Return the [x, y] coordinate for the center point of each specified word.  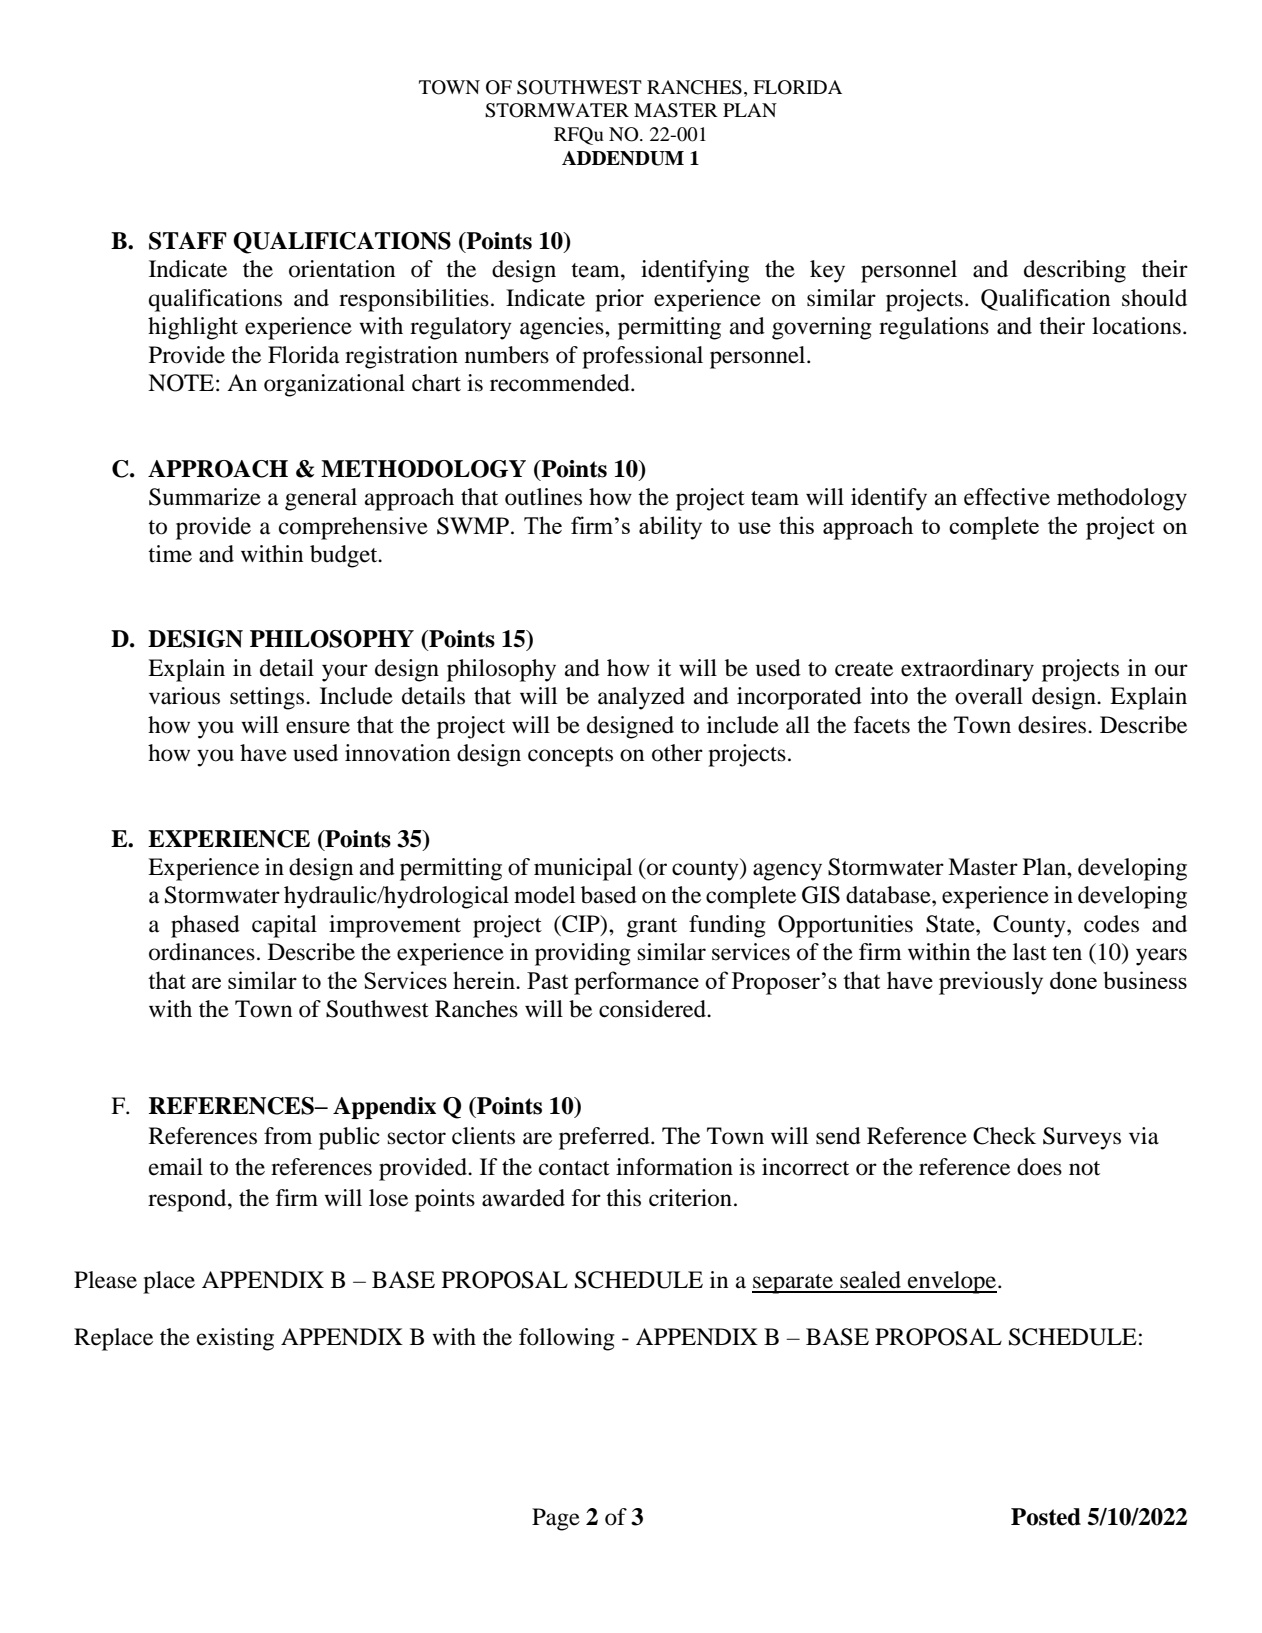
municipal [583, 869]
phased [205, 926]
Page [556, 1519]
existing [235, 1339]
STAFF [188, 241]
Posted [1046, 1517]
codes [1111, 924]
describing [1075, 271]
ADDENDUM [623, 158]
